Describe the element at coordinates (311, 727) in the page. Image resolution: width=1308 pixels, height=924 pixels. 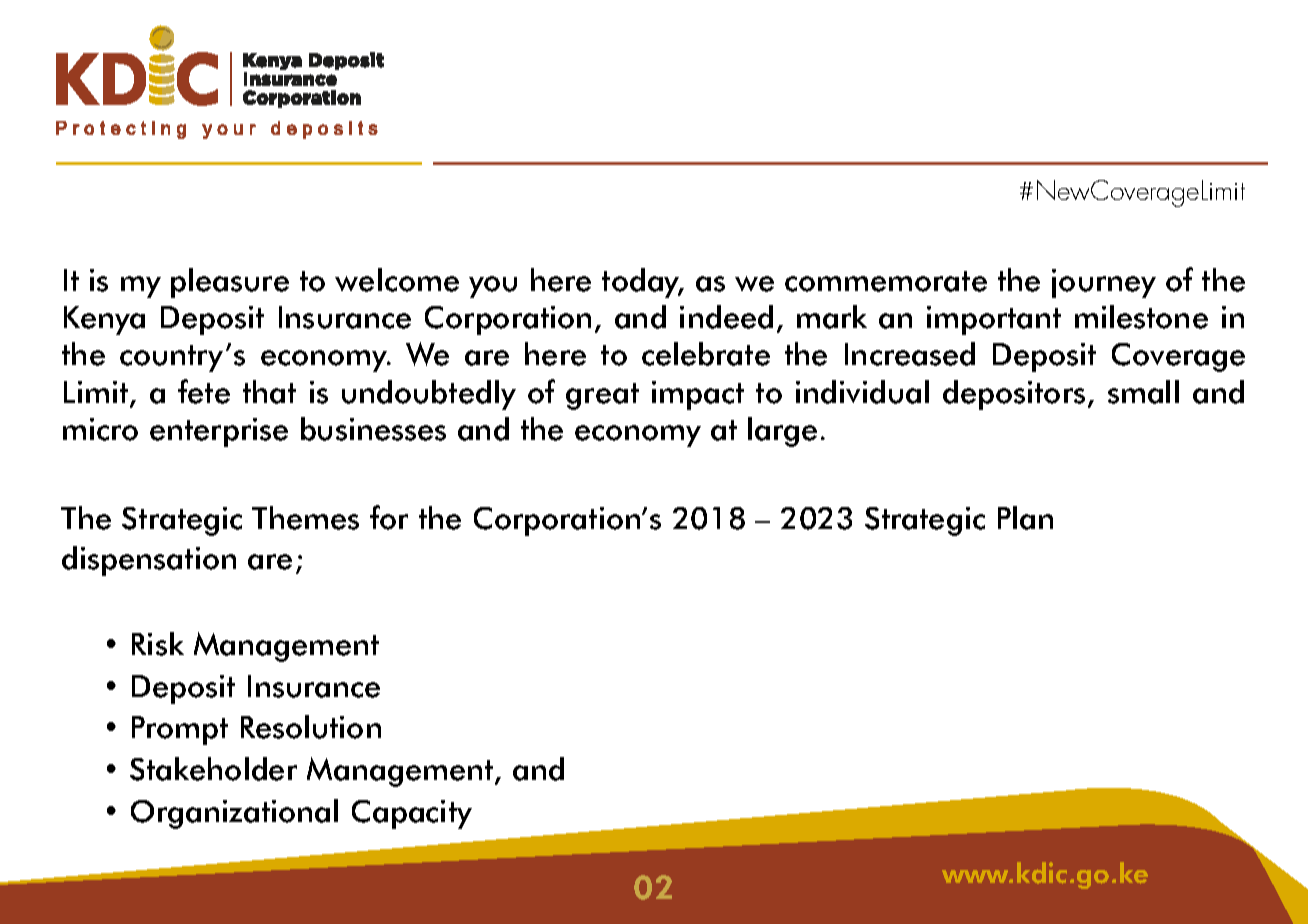
I see `Resolution` at that location.
